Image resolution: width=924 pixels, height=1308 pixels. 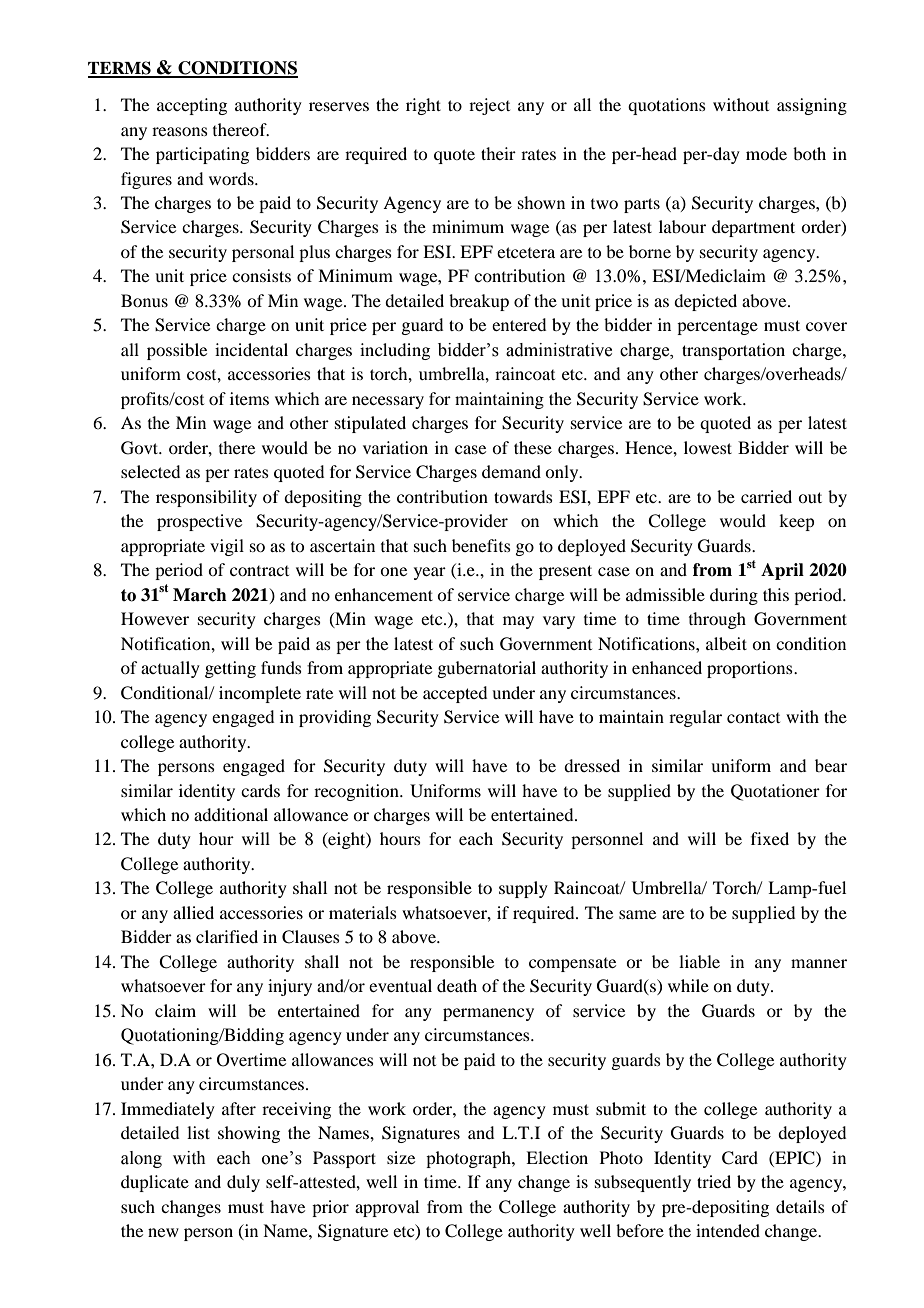 What do you see at coordinates (511, 471) in the screenshot?
I see `demand` at bounding box center [511, 471].
